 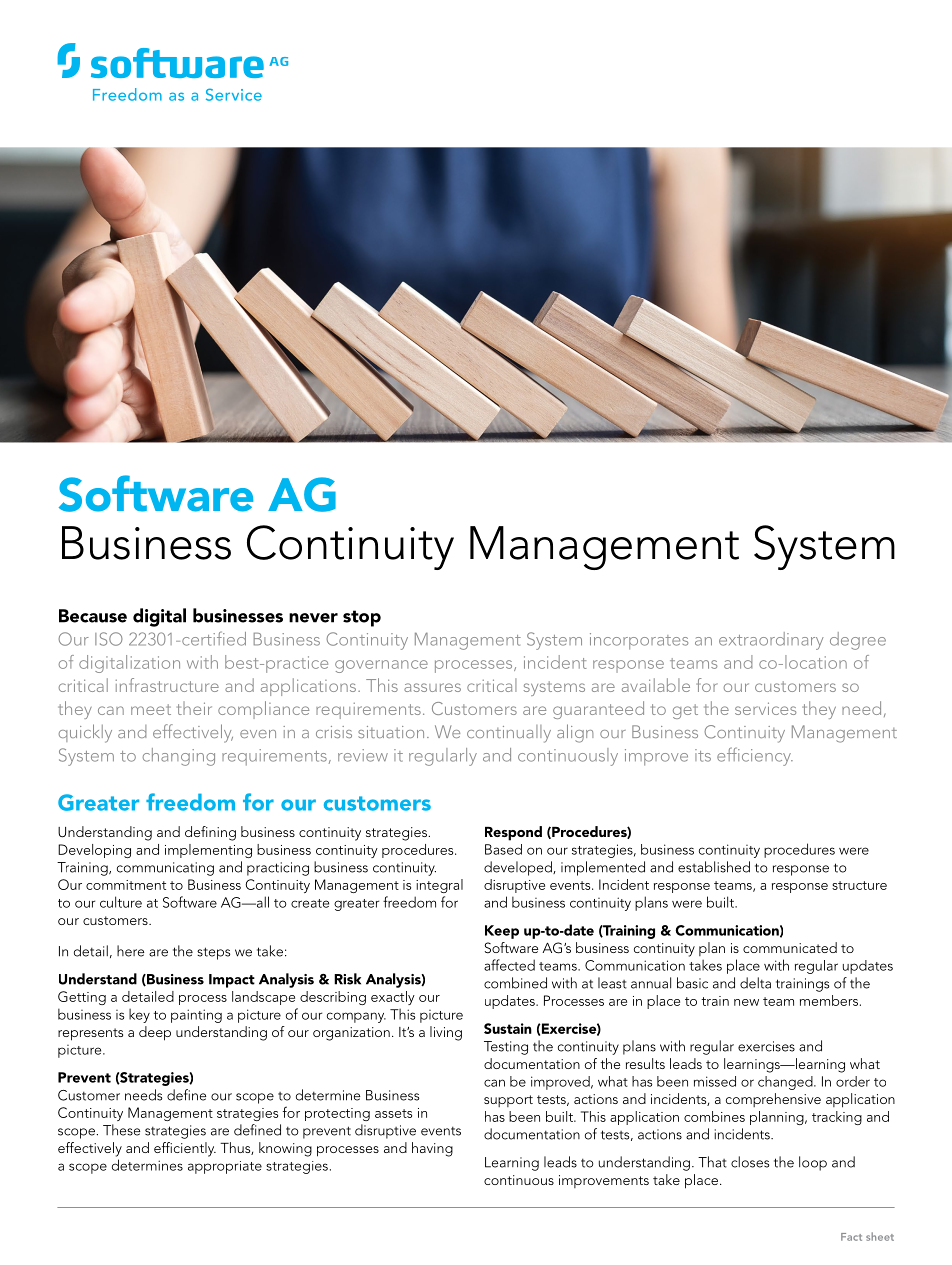 What do you see at coordinates (786, 1083) in the screenshot?
I see `changed` at bounding box center [786, 1083].
